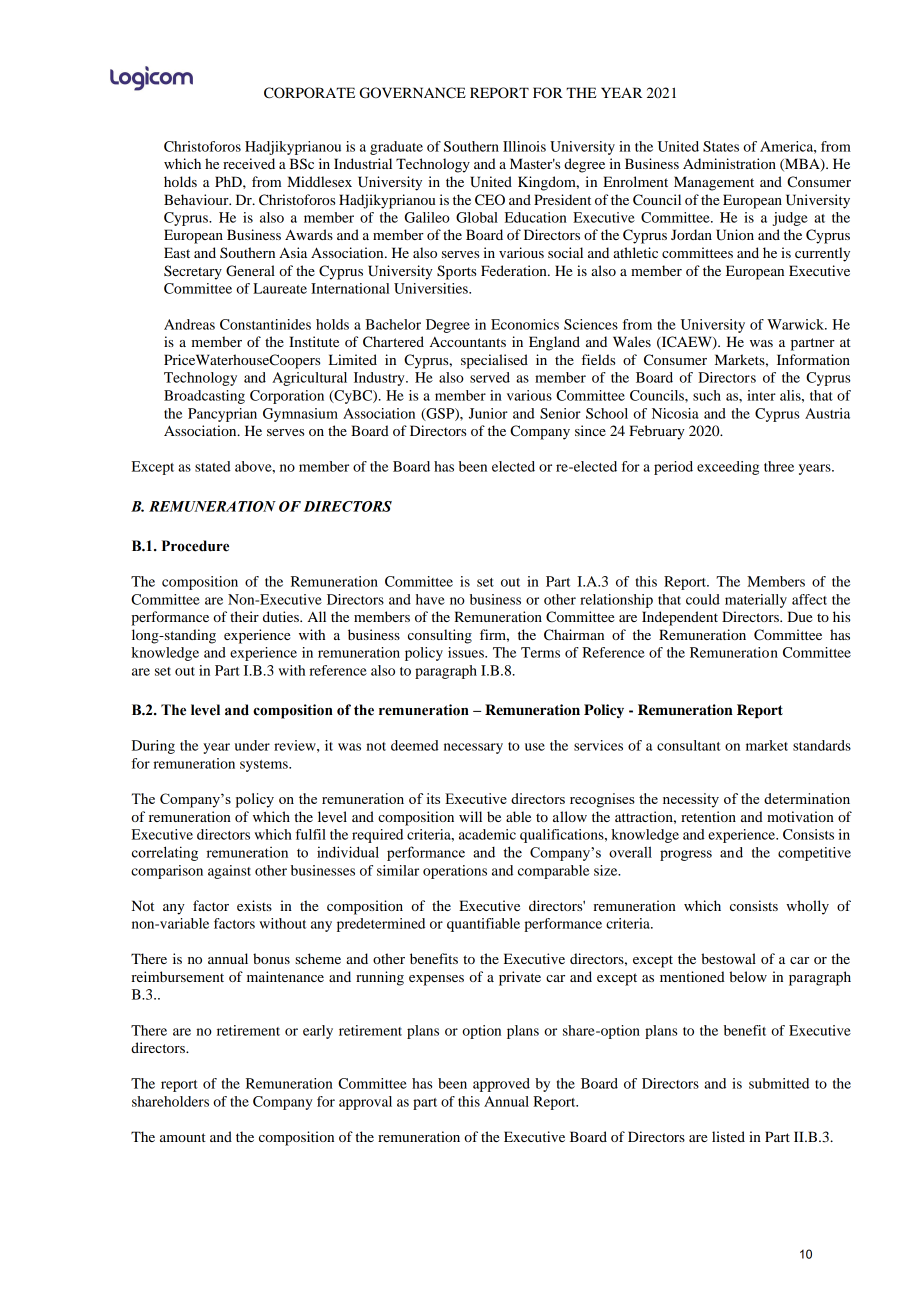  I want to click on systems, so click(265, 766).
